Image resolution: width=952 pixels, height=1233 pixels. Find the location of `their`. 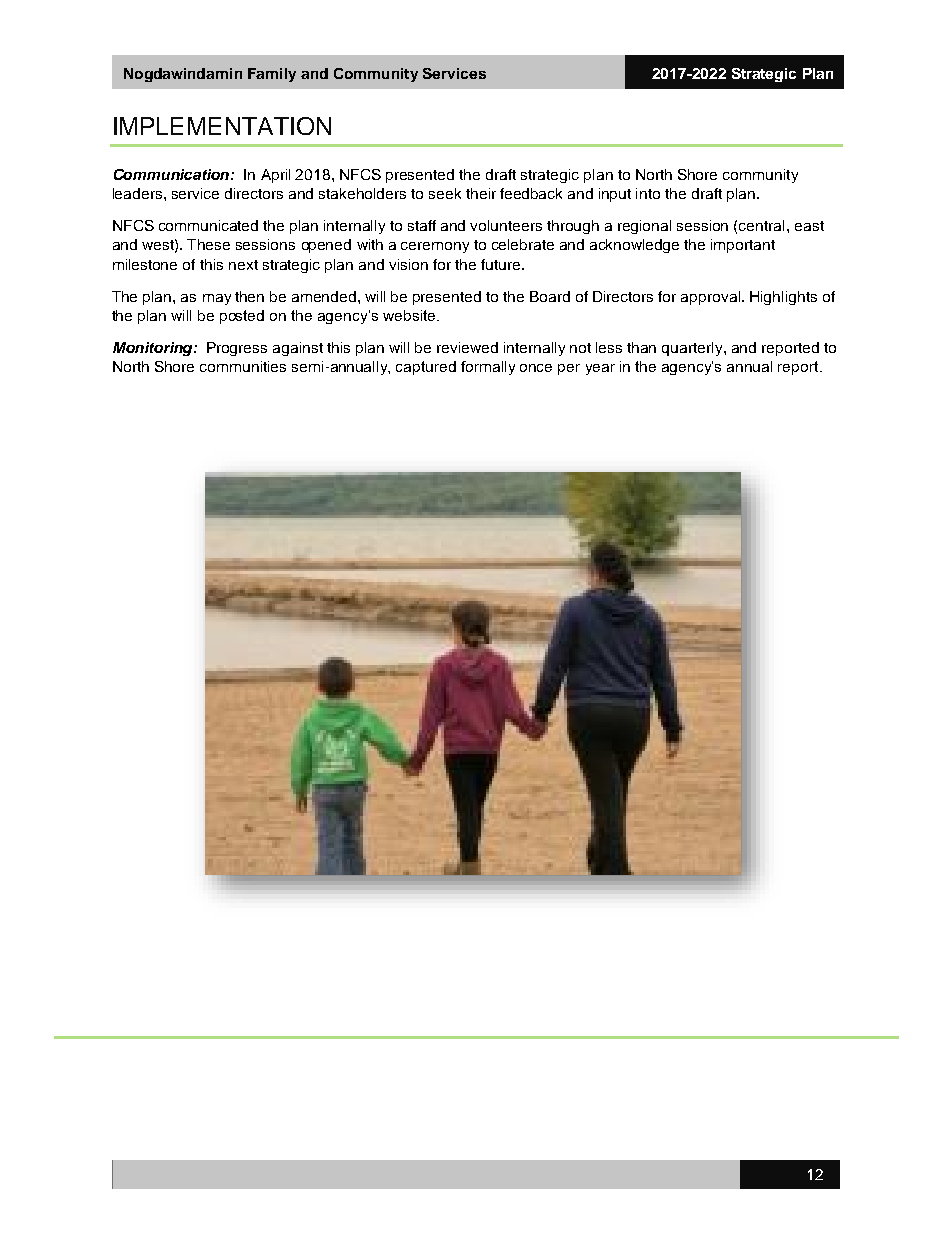

their is located at coordinates (481, 193).
